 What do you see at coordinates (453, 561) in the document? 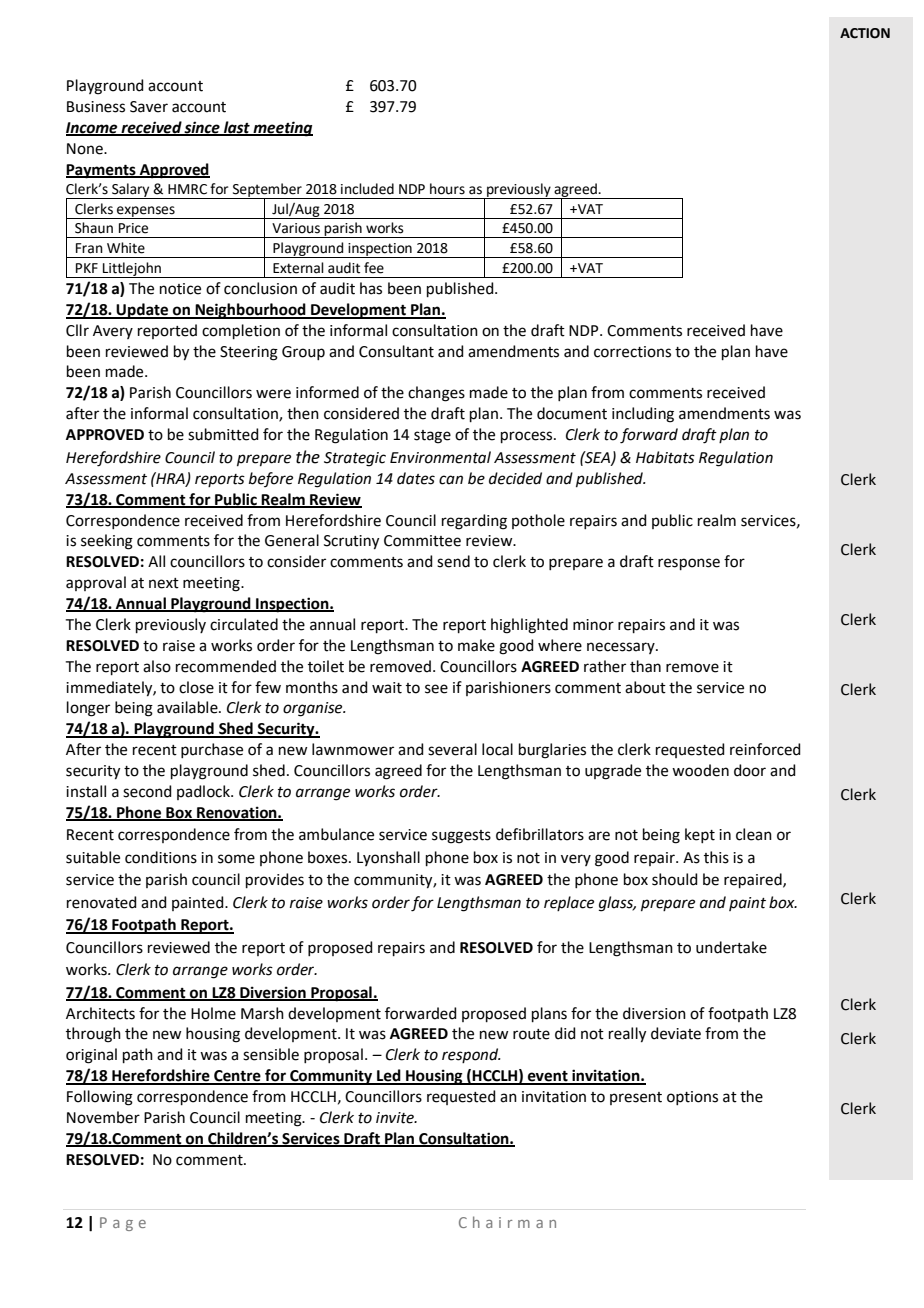
I see `send` at bounding box center [453, 561].
